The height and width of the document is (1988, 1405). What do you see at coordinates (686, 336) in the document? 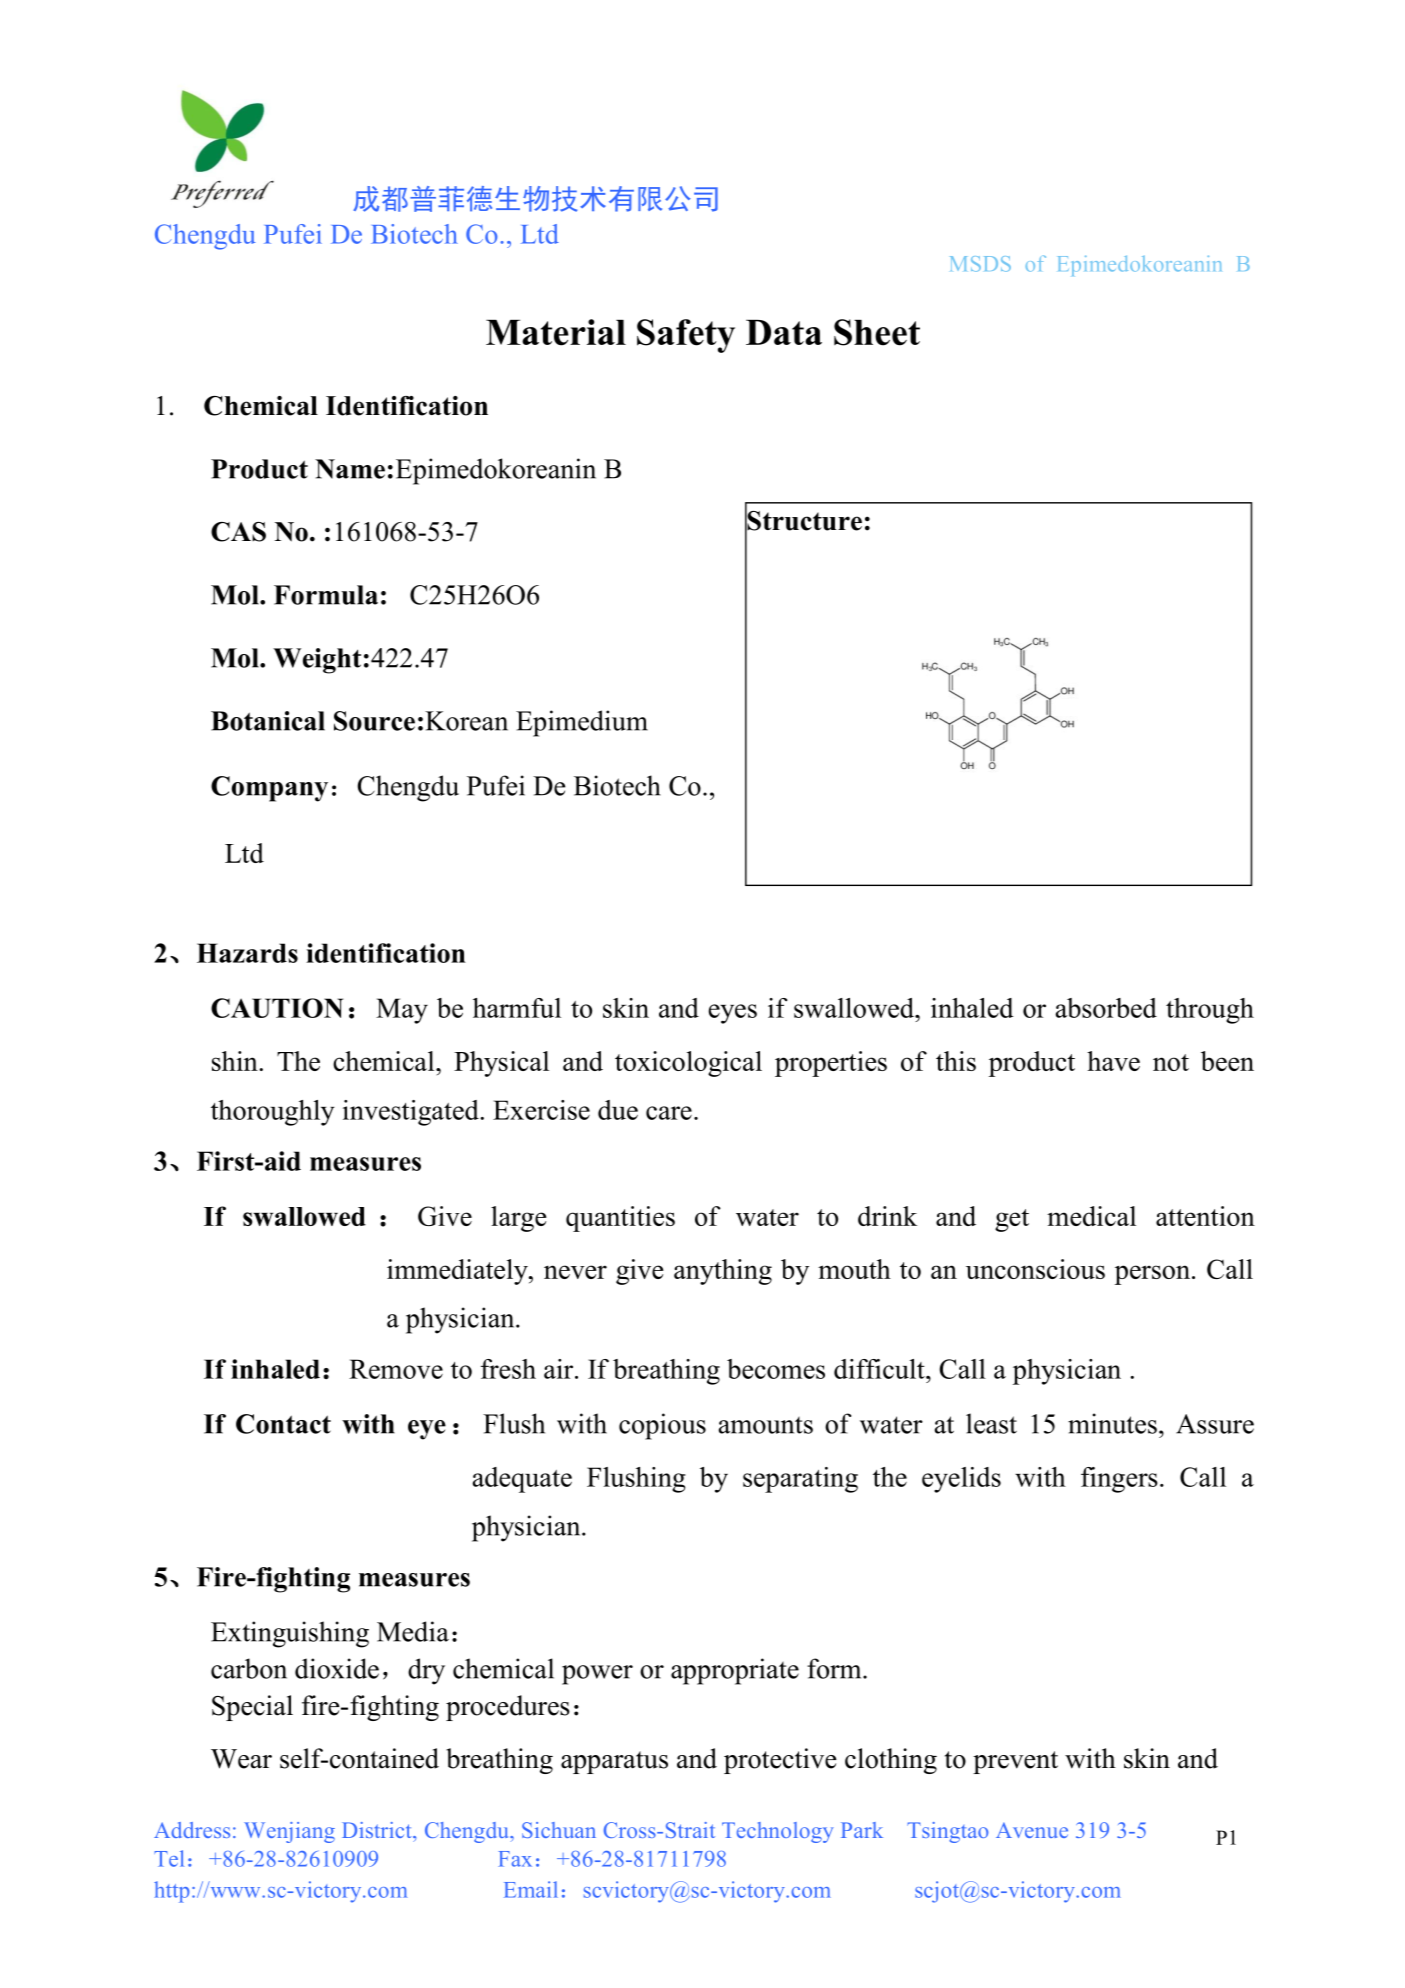
I see `Safety` at bounding box center [686, 336].
